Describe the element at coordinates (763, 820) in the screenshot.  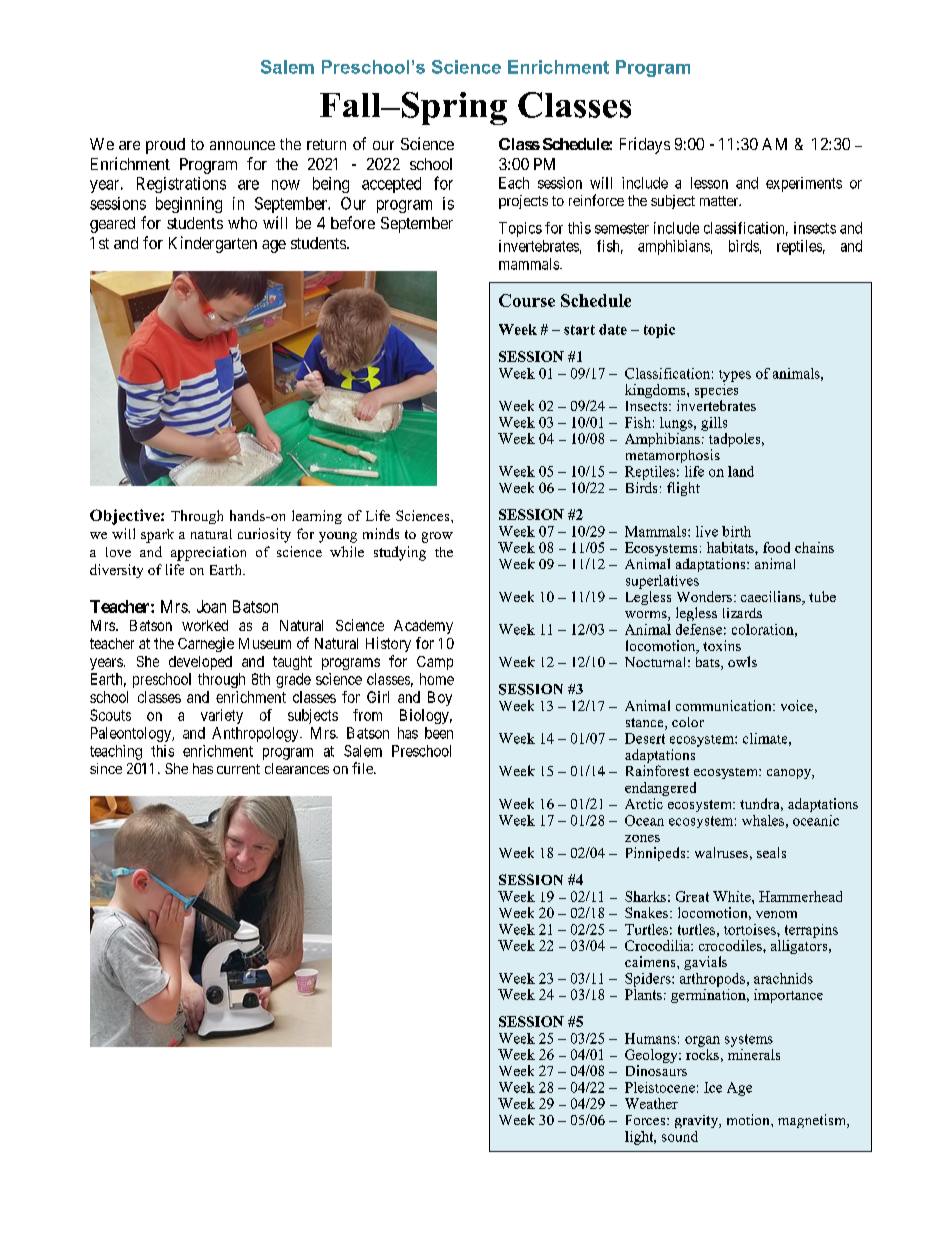
I see `whales` at that location.
